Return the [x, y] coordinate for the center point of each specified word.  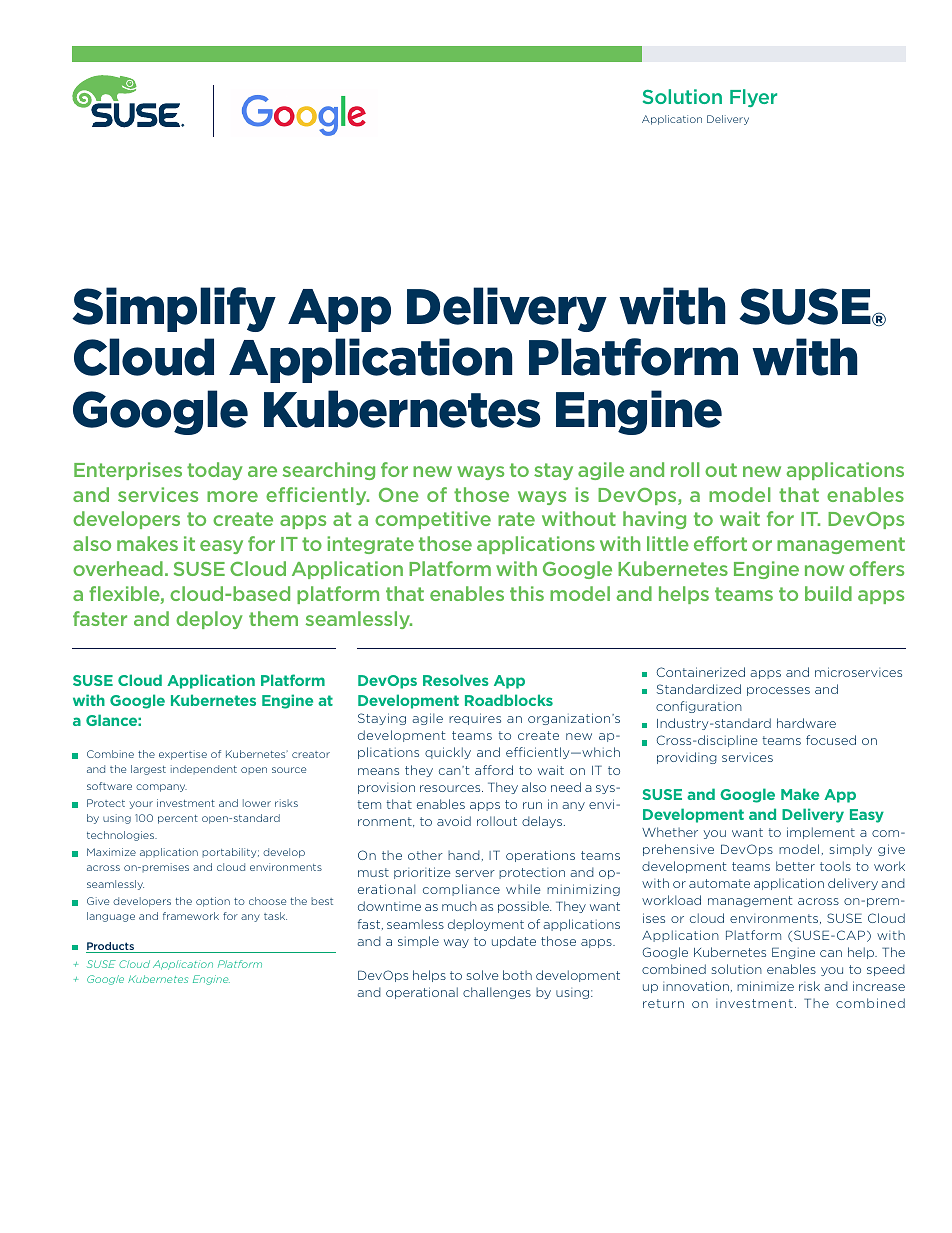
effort [720, 543]
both [517, 975]
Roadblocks [509, 700]
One [399, 495]
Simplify [174, 309]
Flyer [753, 98]
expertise [183, 755]
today [215, 471]
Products [111, 947]
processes [778, 691]
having [654, 520]
